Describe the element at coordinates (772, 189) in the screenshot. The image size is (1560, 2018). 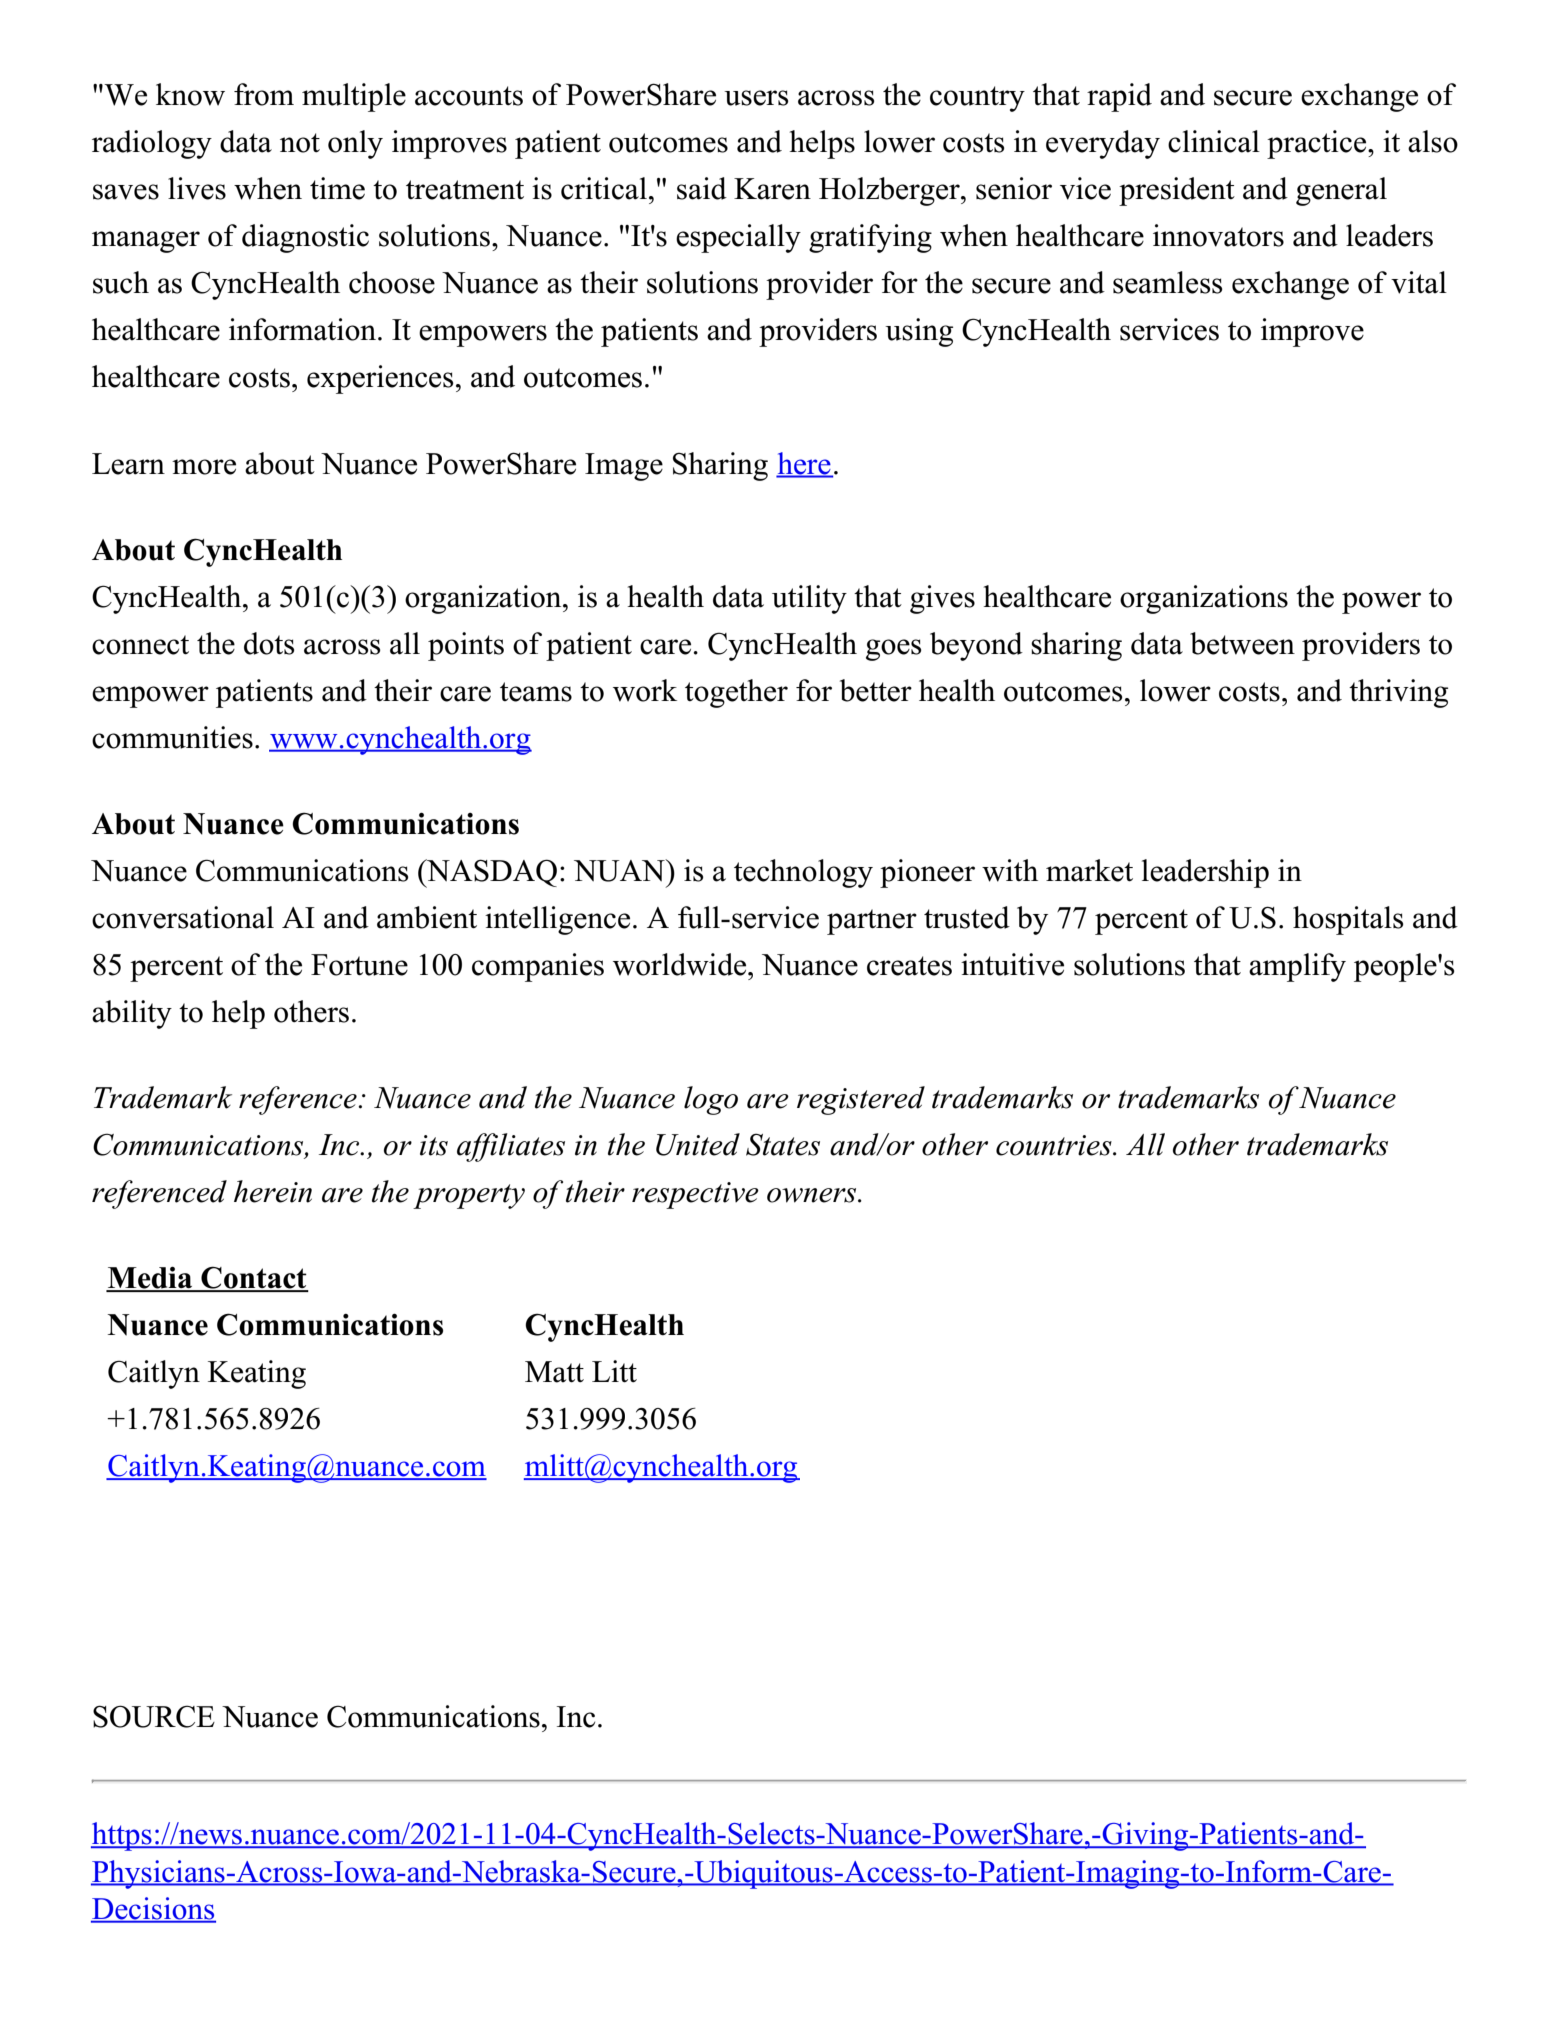
I see `Karen` at that location.
